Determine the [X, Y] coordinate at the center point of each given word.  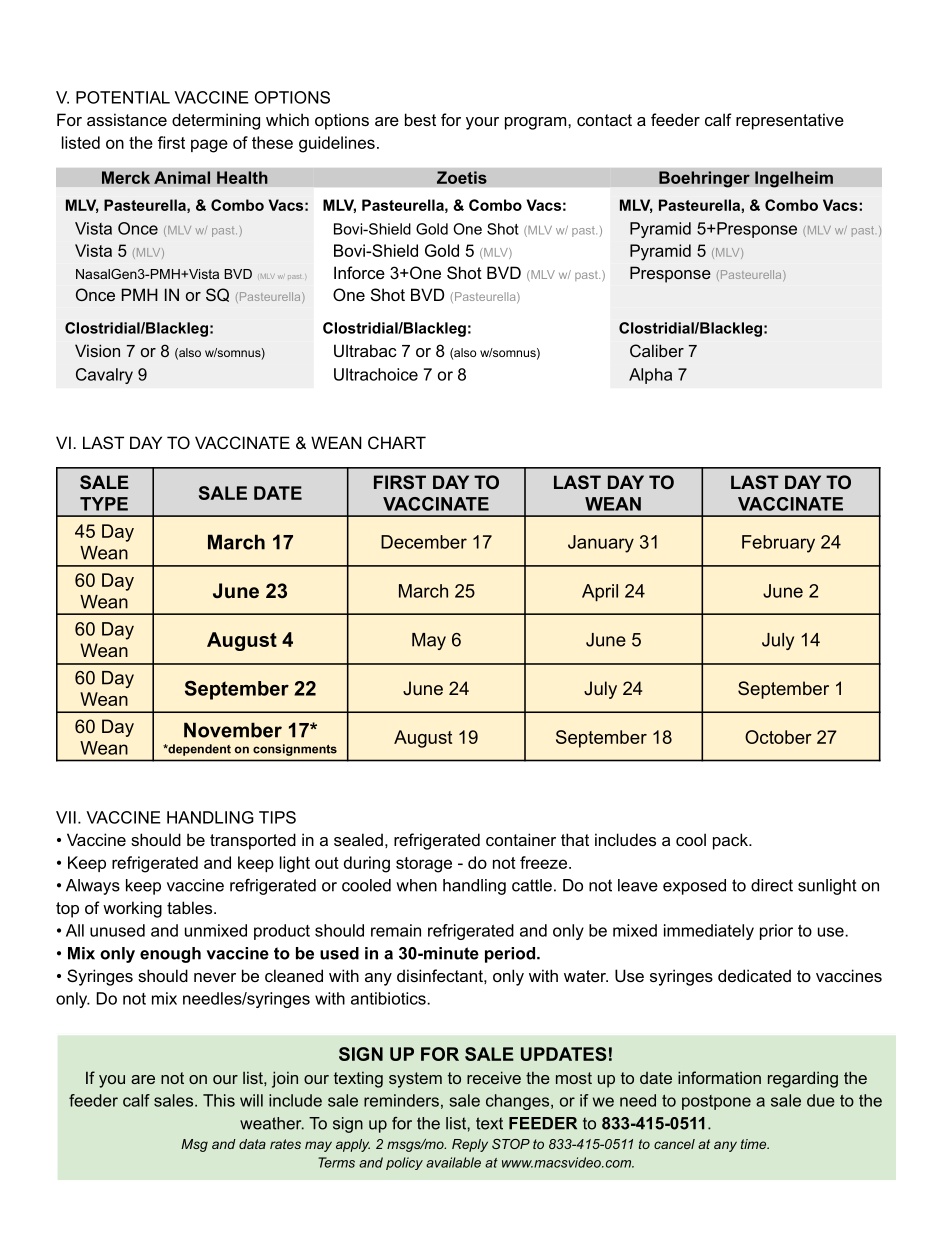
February [778, 544]
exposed [694, 887]
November [233, 730]
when [416, 885]
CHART [397, 442]
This [219, 1100]
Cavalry [104, 376]
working [132, 909]
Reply [470, 1145]
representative [790, 121]
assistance [127, 119]
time [755, 1144]
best [420, 119]
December [424, 542]
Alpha [650, 376]
